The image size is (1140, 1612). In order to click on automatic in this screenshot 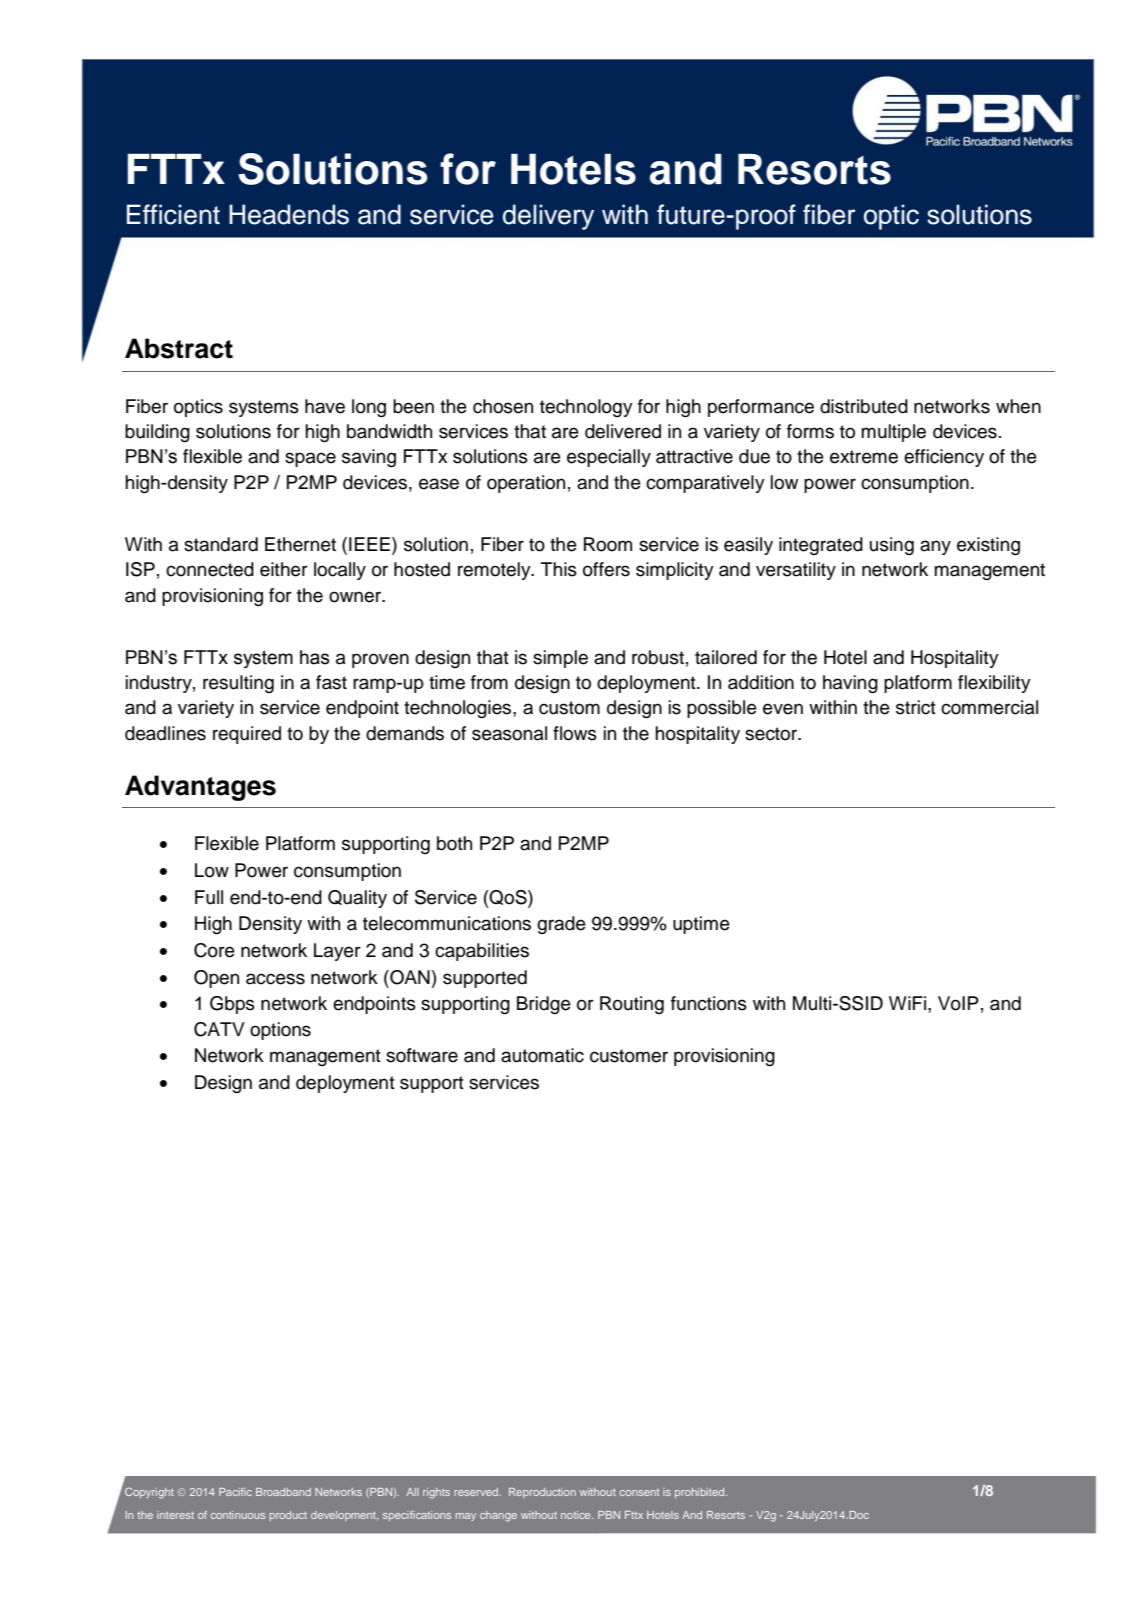, I will do `click(542, 1055)`.
